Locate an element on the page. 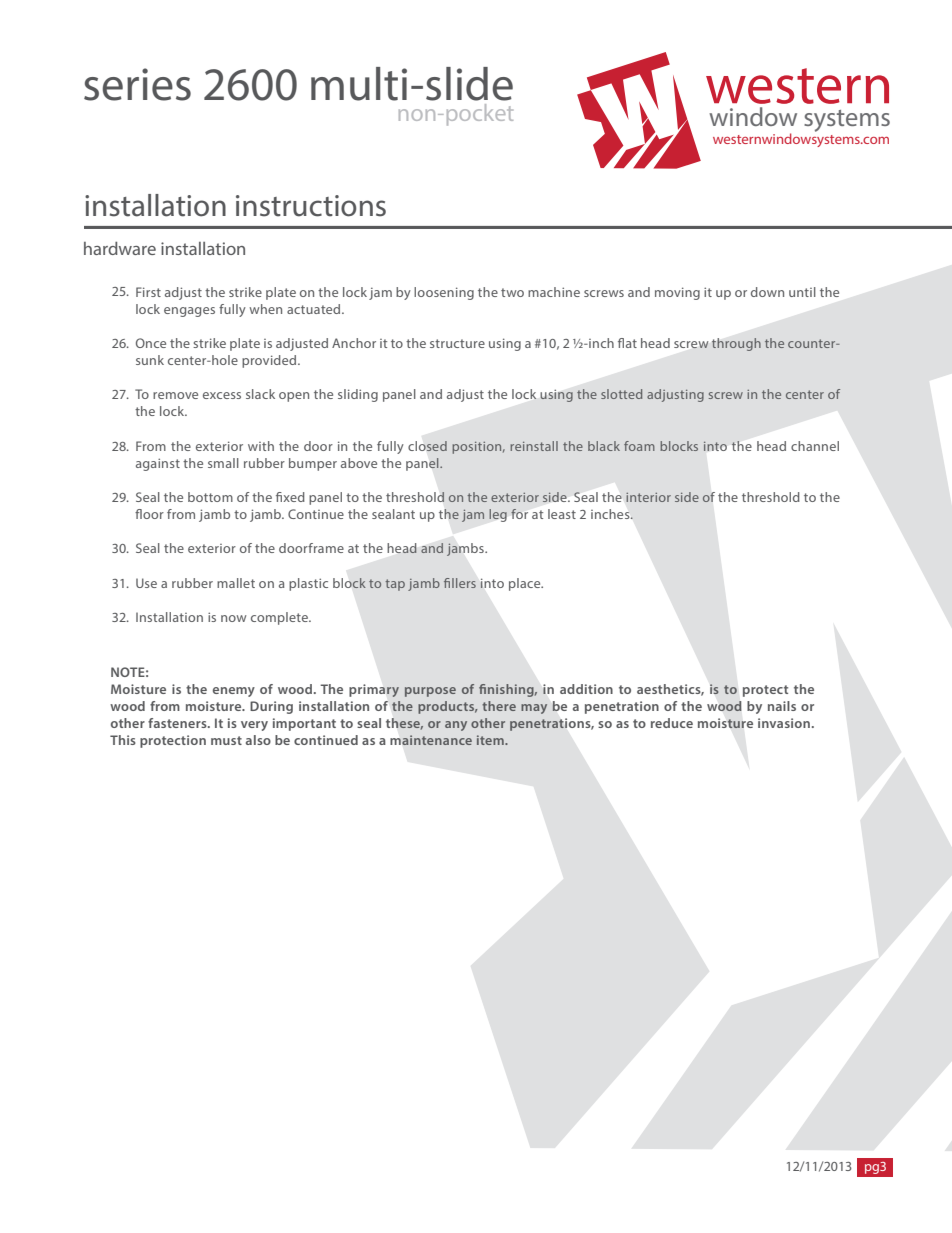 The height and width of the image is (1233, 952). series is located at coordinates (137, 84).
